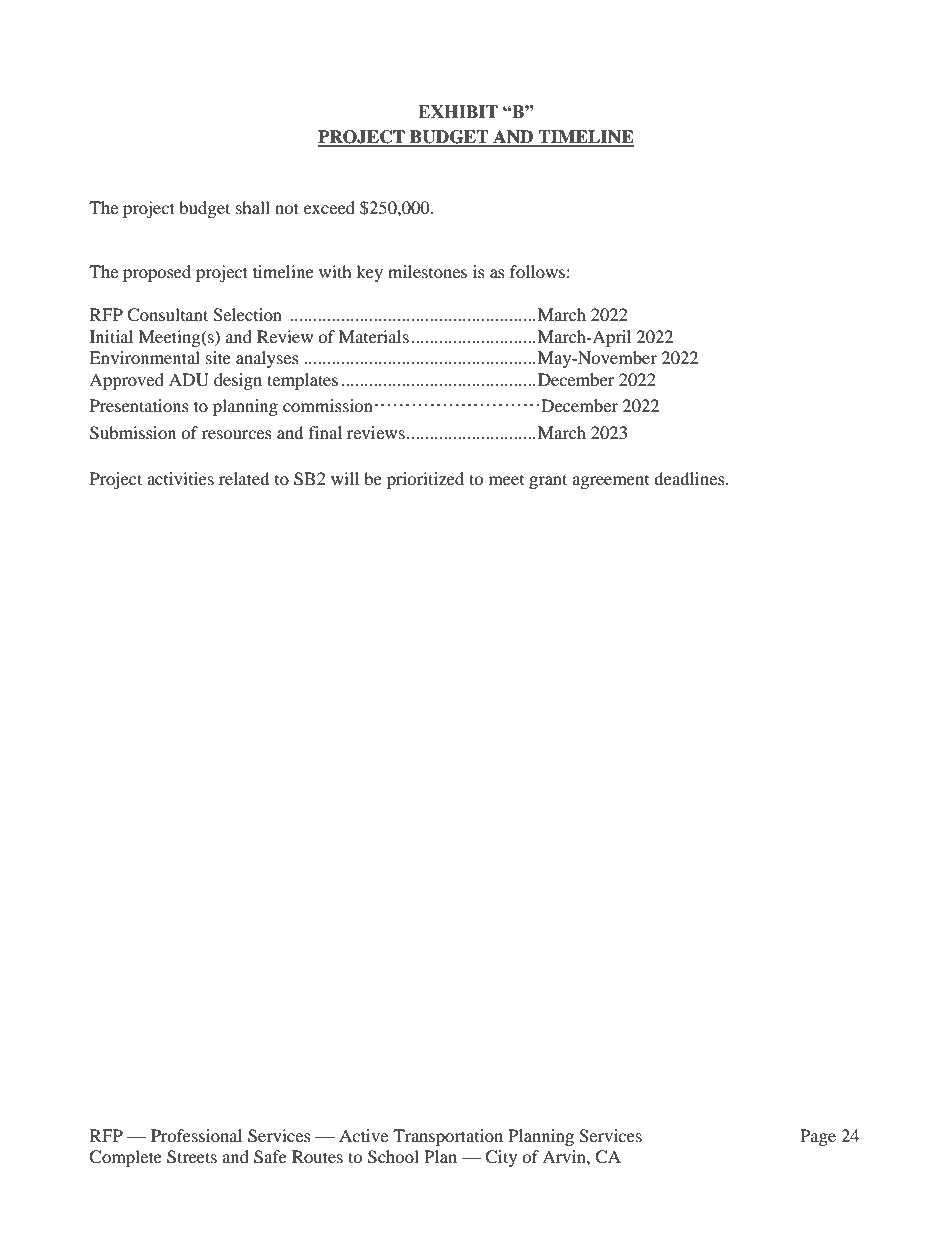 The image size is (952, 1233). What do you see at coordinates (196, 1135) in the page?
I see `Professional` at bounding box center [196, 1135].
